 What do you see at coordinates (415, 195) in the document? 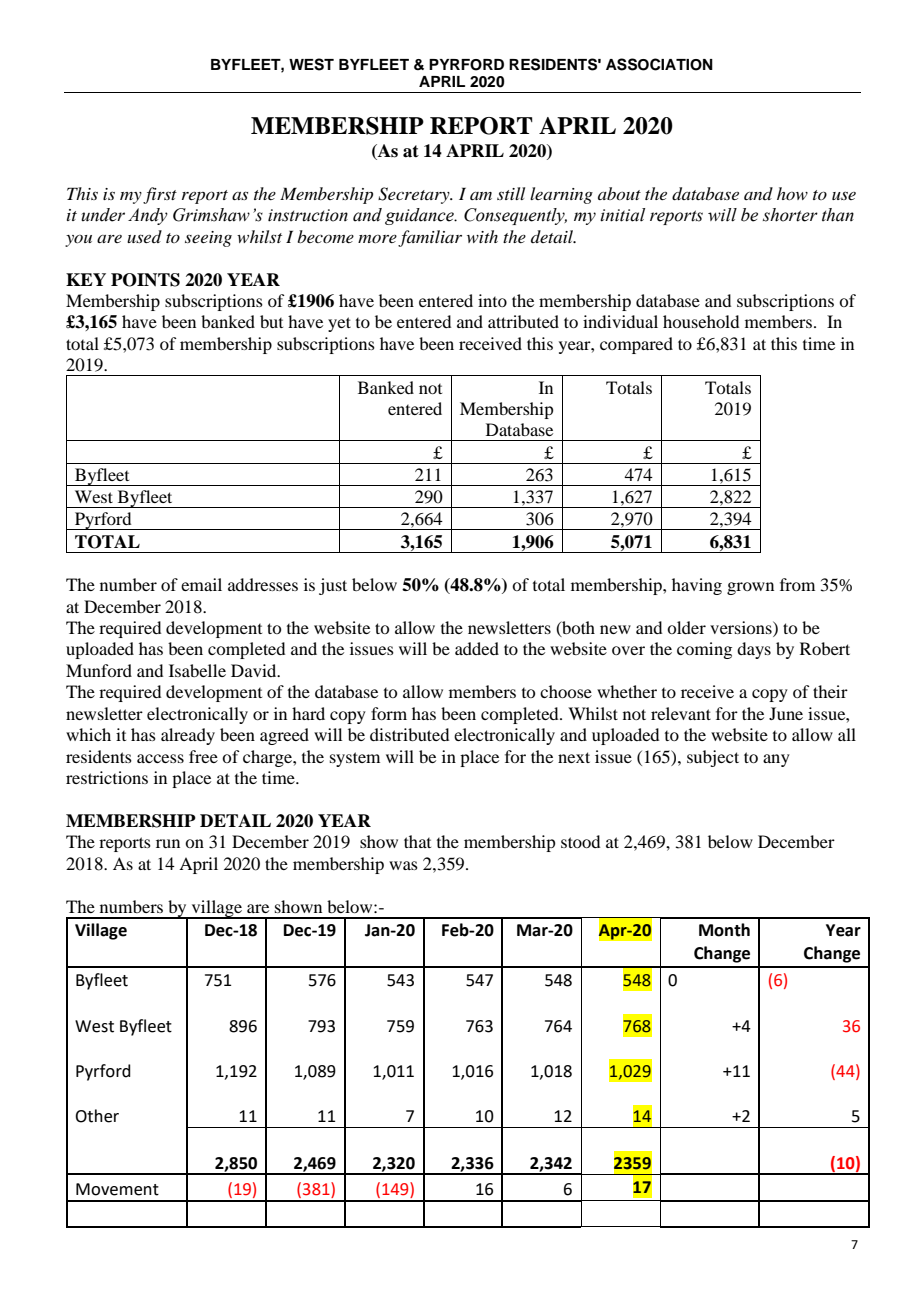
I see `Secretary` at bounding box center [415, 195].
